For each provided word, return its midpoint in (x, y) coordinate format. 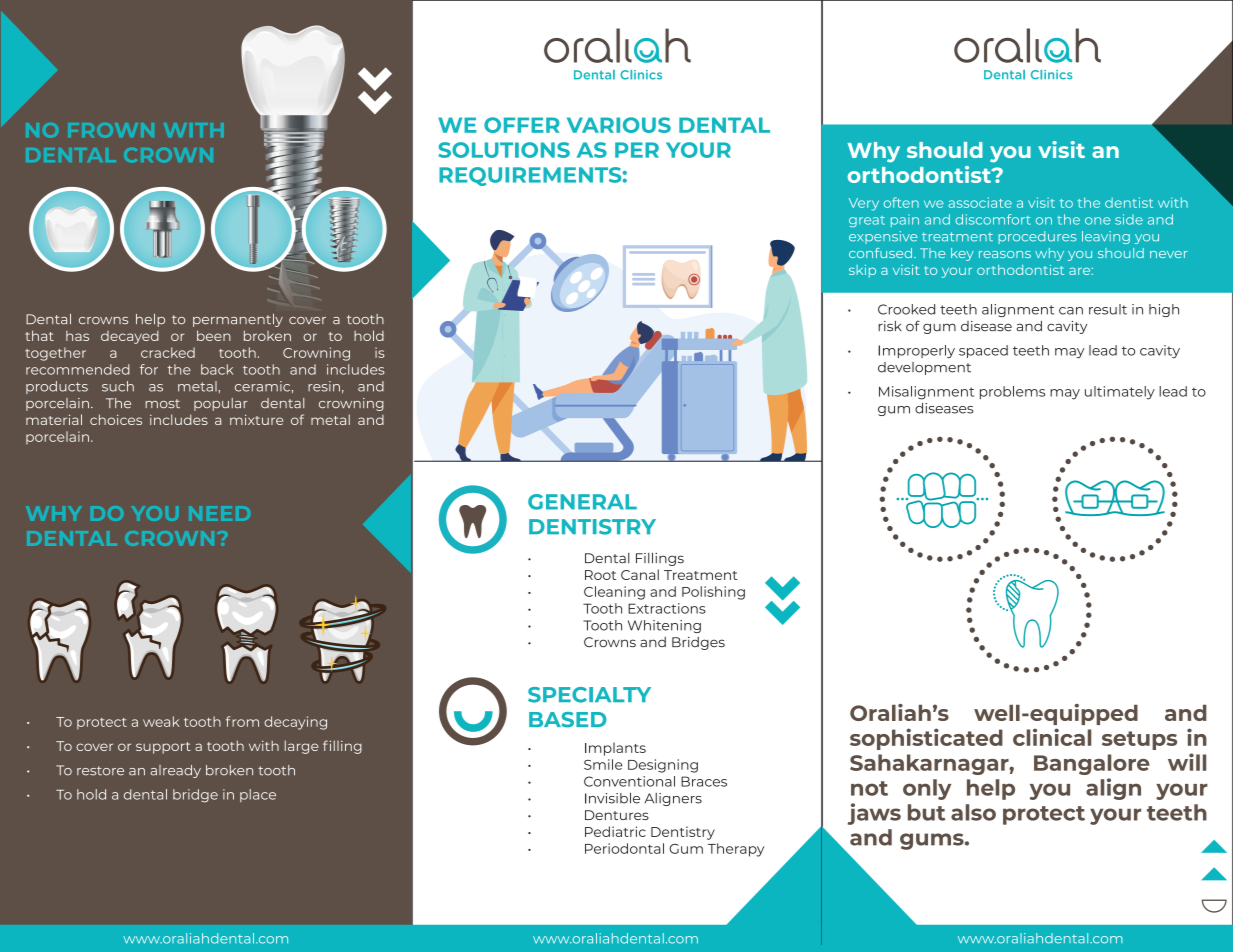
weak (161, 721)
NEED (219, 513)
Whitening (664, 626)
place (258, 795)
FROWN (111, 130)
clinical (1052, 737)
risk (890, 326)
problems (1012, 392)
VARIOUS (619, 125)
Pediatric (615, 831)
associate (980, 202)
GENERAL (582, 502)
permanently (238, 320)
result (1108, 309)
